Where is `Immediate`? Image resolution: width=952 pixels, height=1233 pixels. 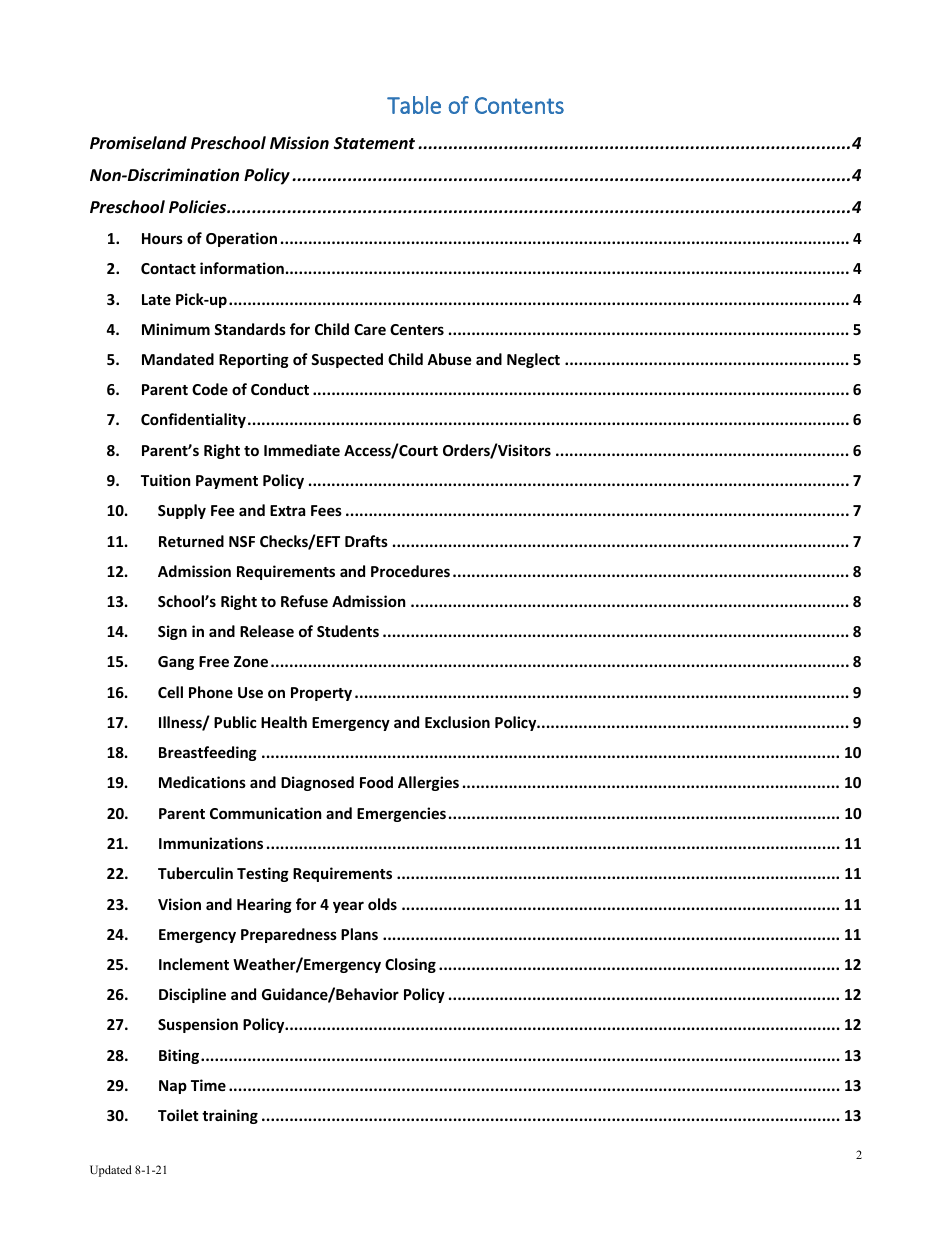
Immediate is located at coordinates (302, 450).
